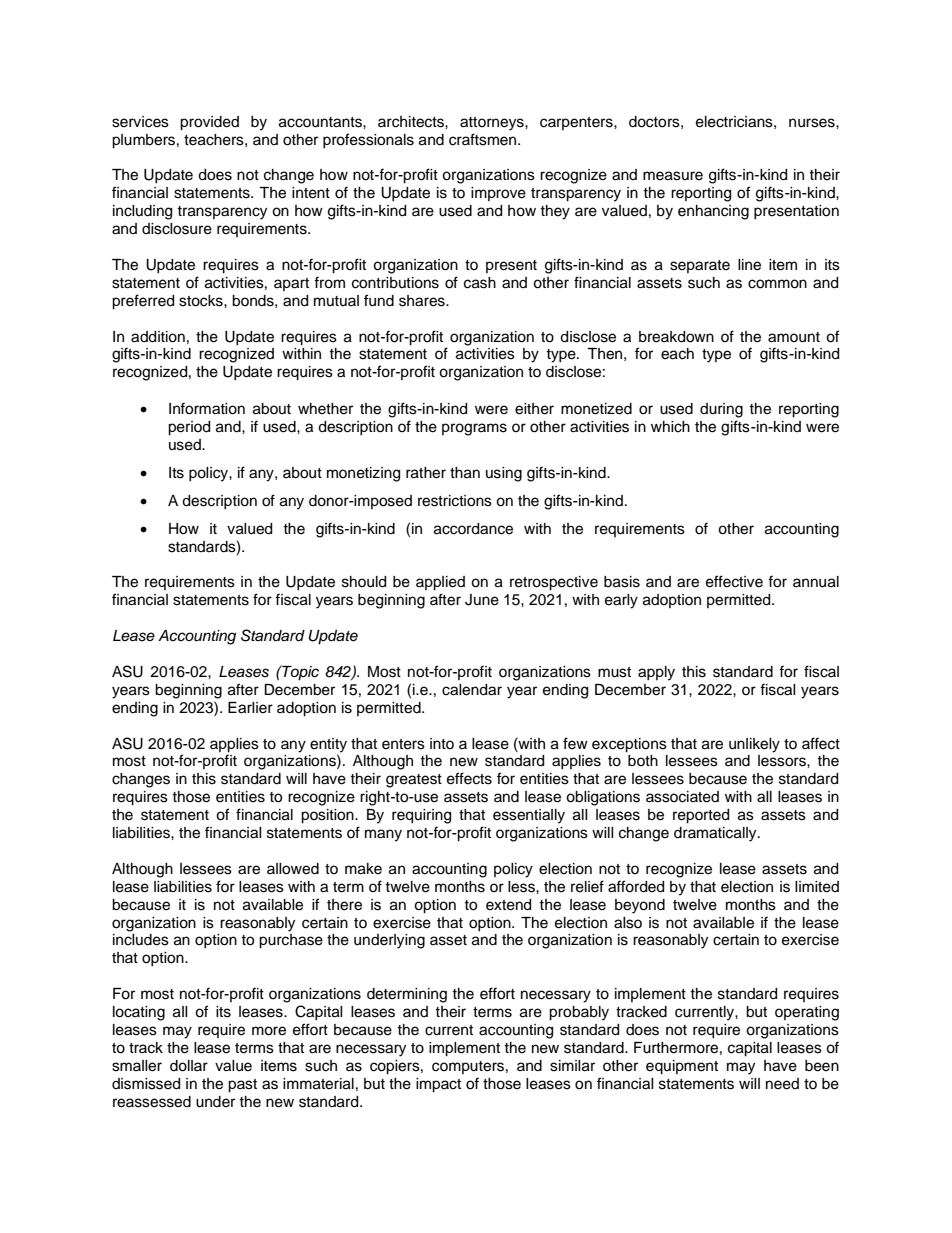 Image resolution: width=952 pixels, height=1233 pixels. Describe the element at coordinates (480, 283) in the screenshot. I see `cash` at that location.
